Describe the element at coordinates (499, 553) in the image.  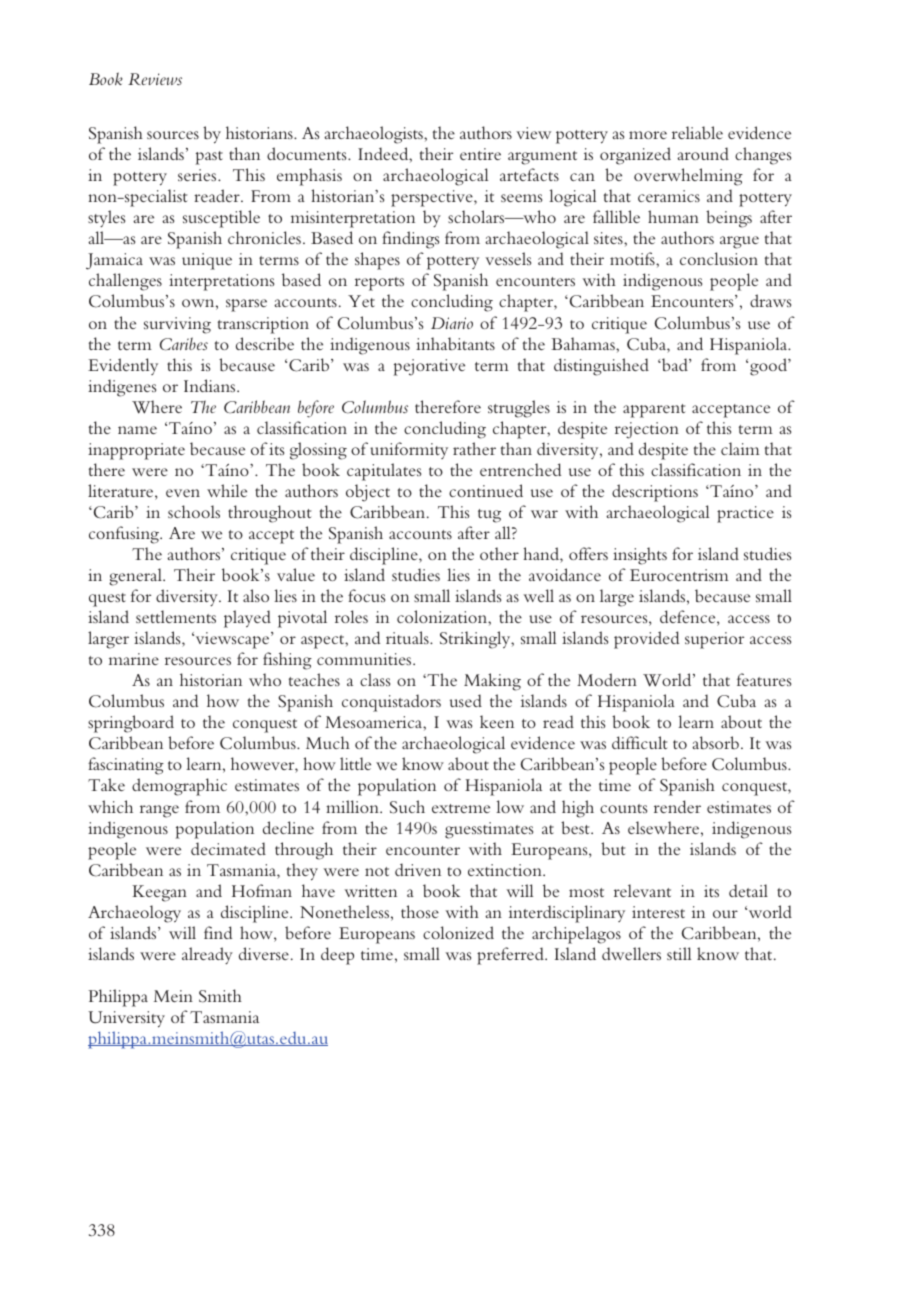
I see `other` at that location.
